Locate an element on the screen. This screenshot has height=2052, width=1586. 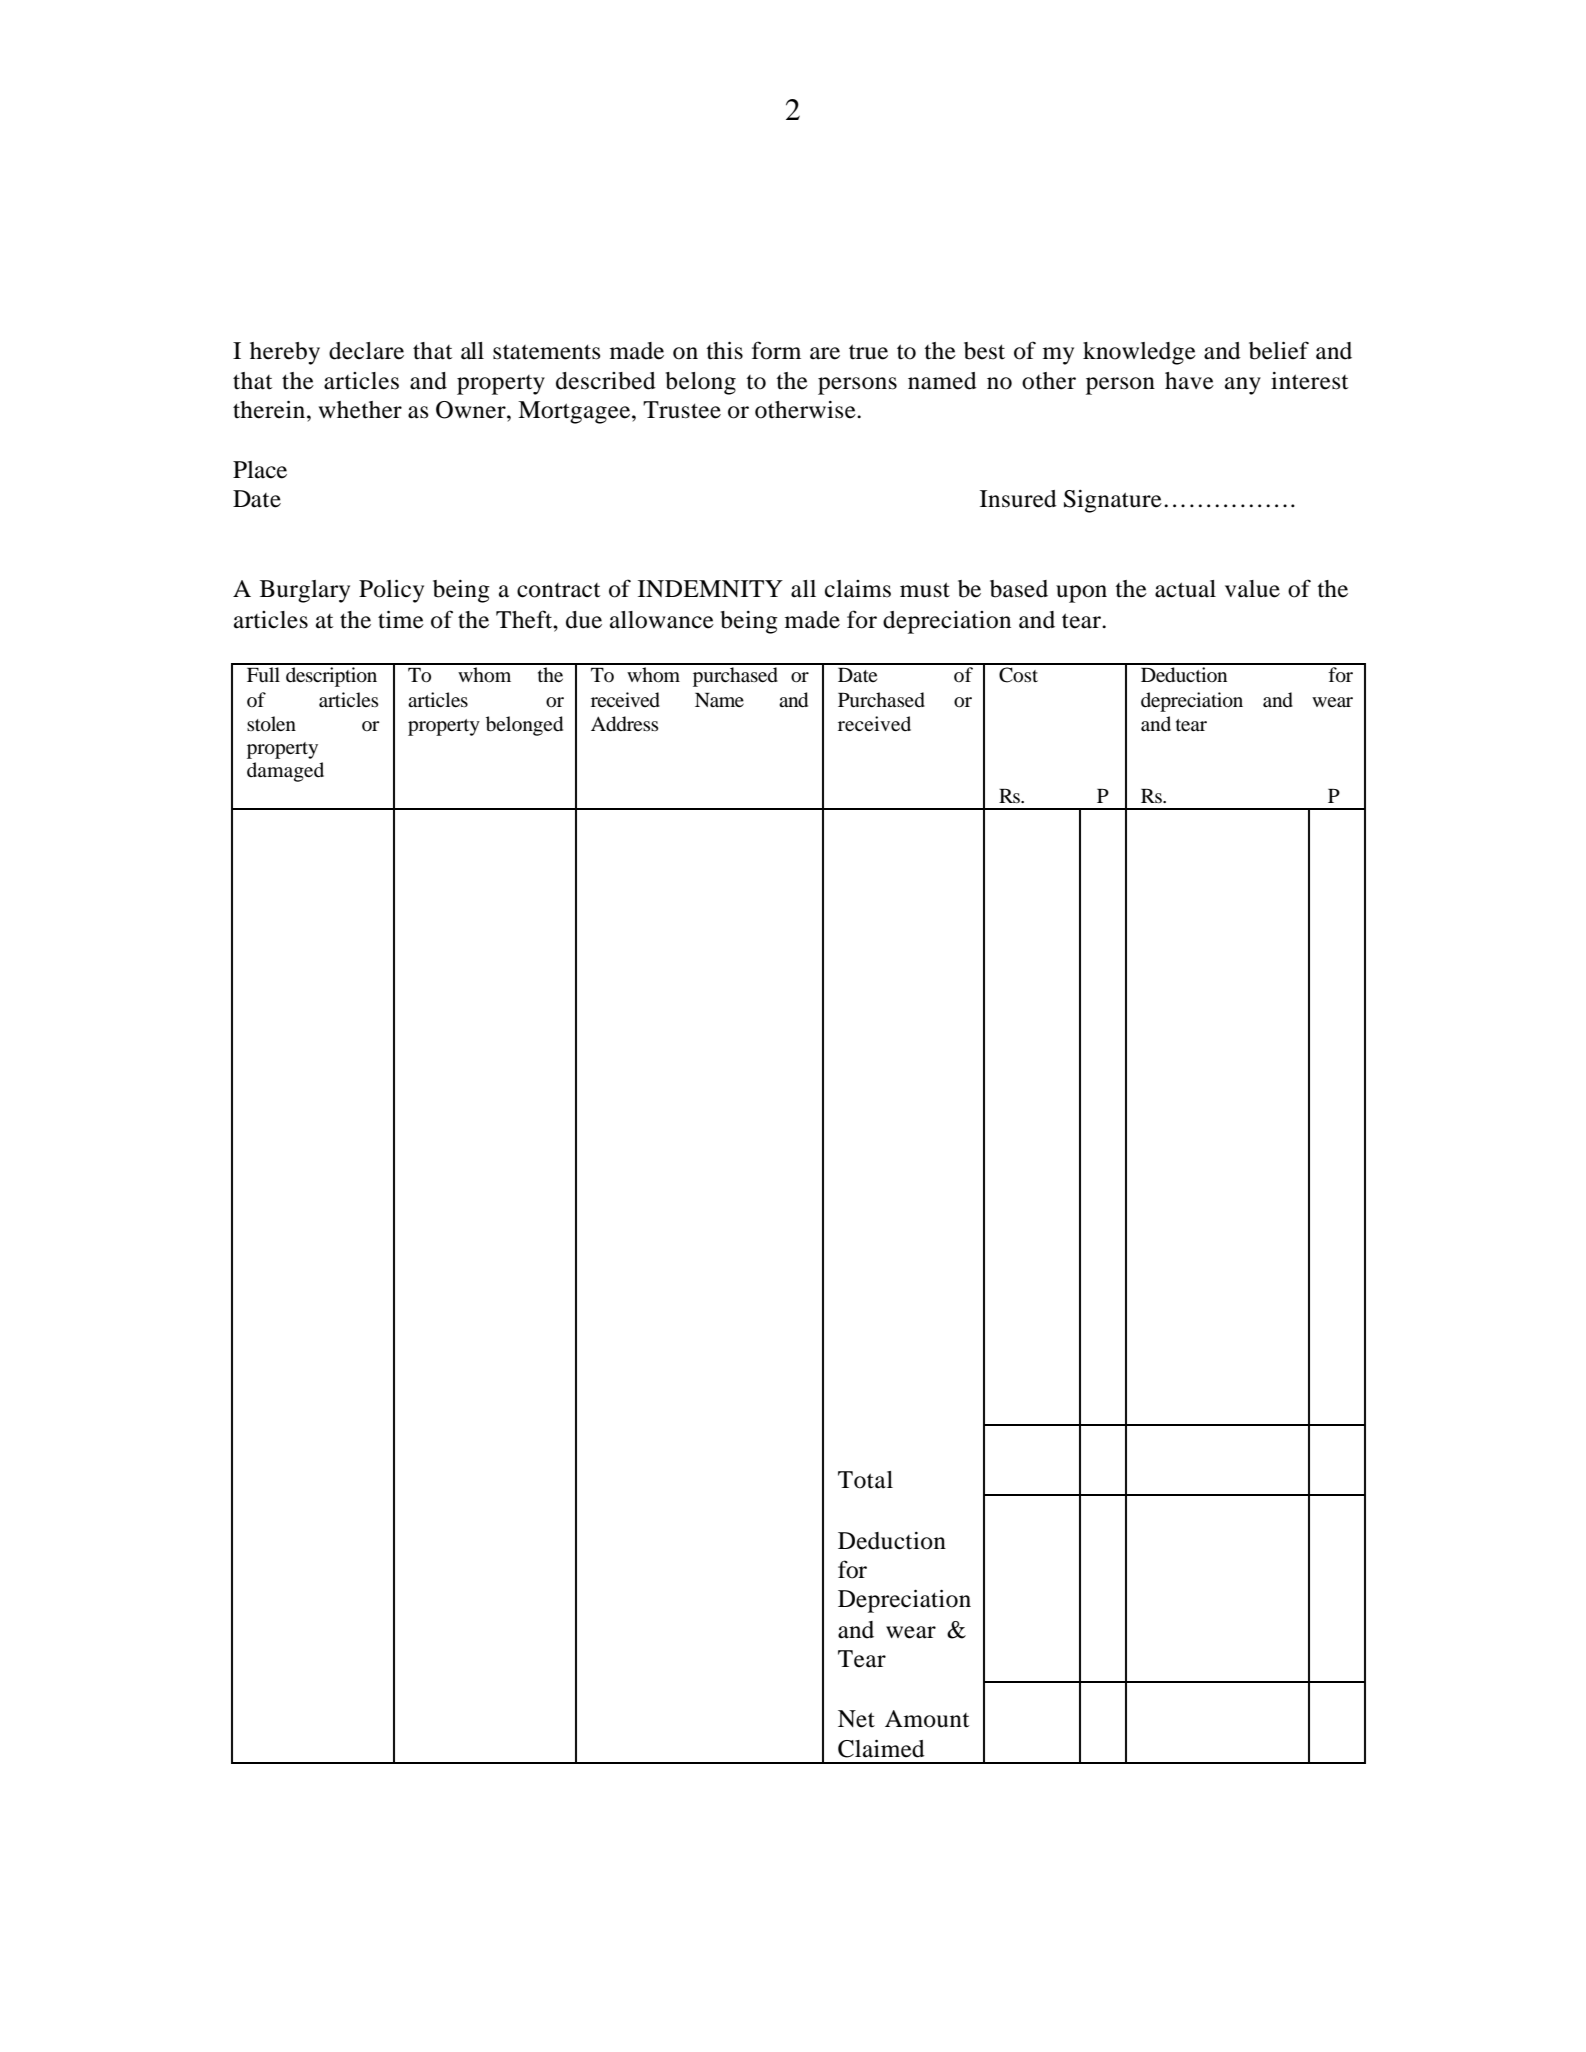
allowance is located at coordinates (662, 620).
